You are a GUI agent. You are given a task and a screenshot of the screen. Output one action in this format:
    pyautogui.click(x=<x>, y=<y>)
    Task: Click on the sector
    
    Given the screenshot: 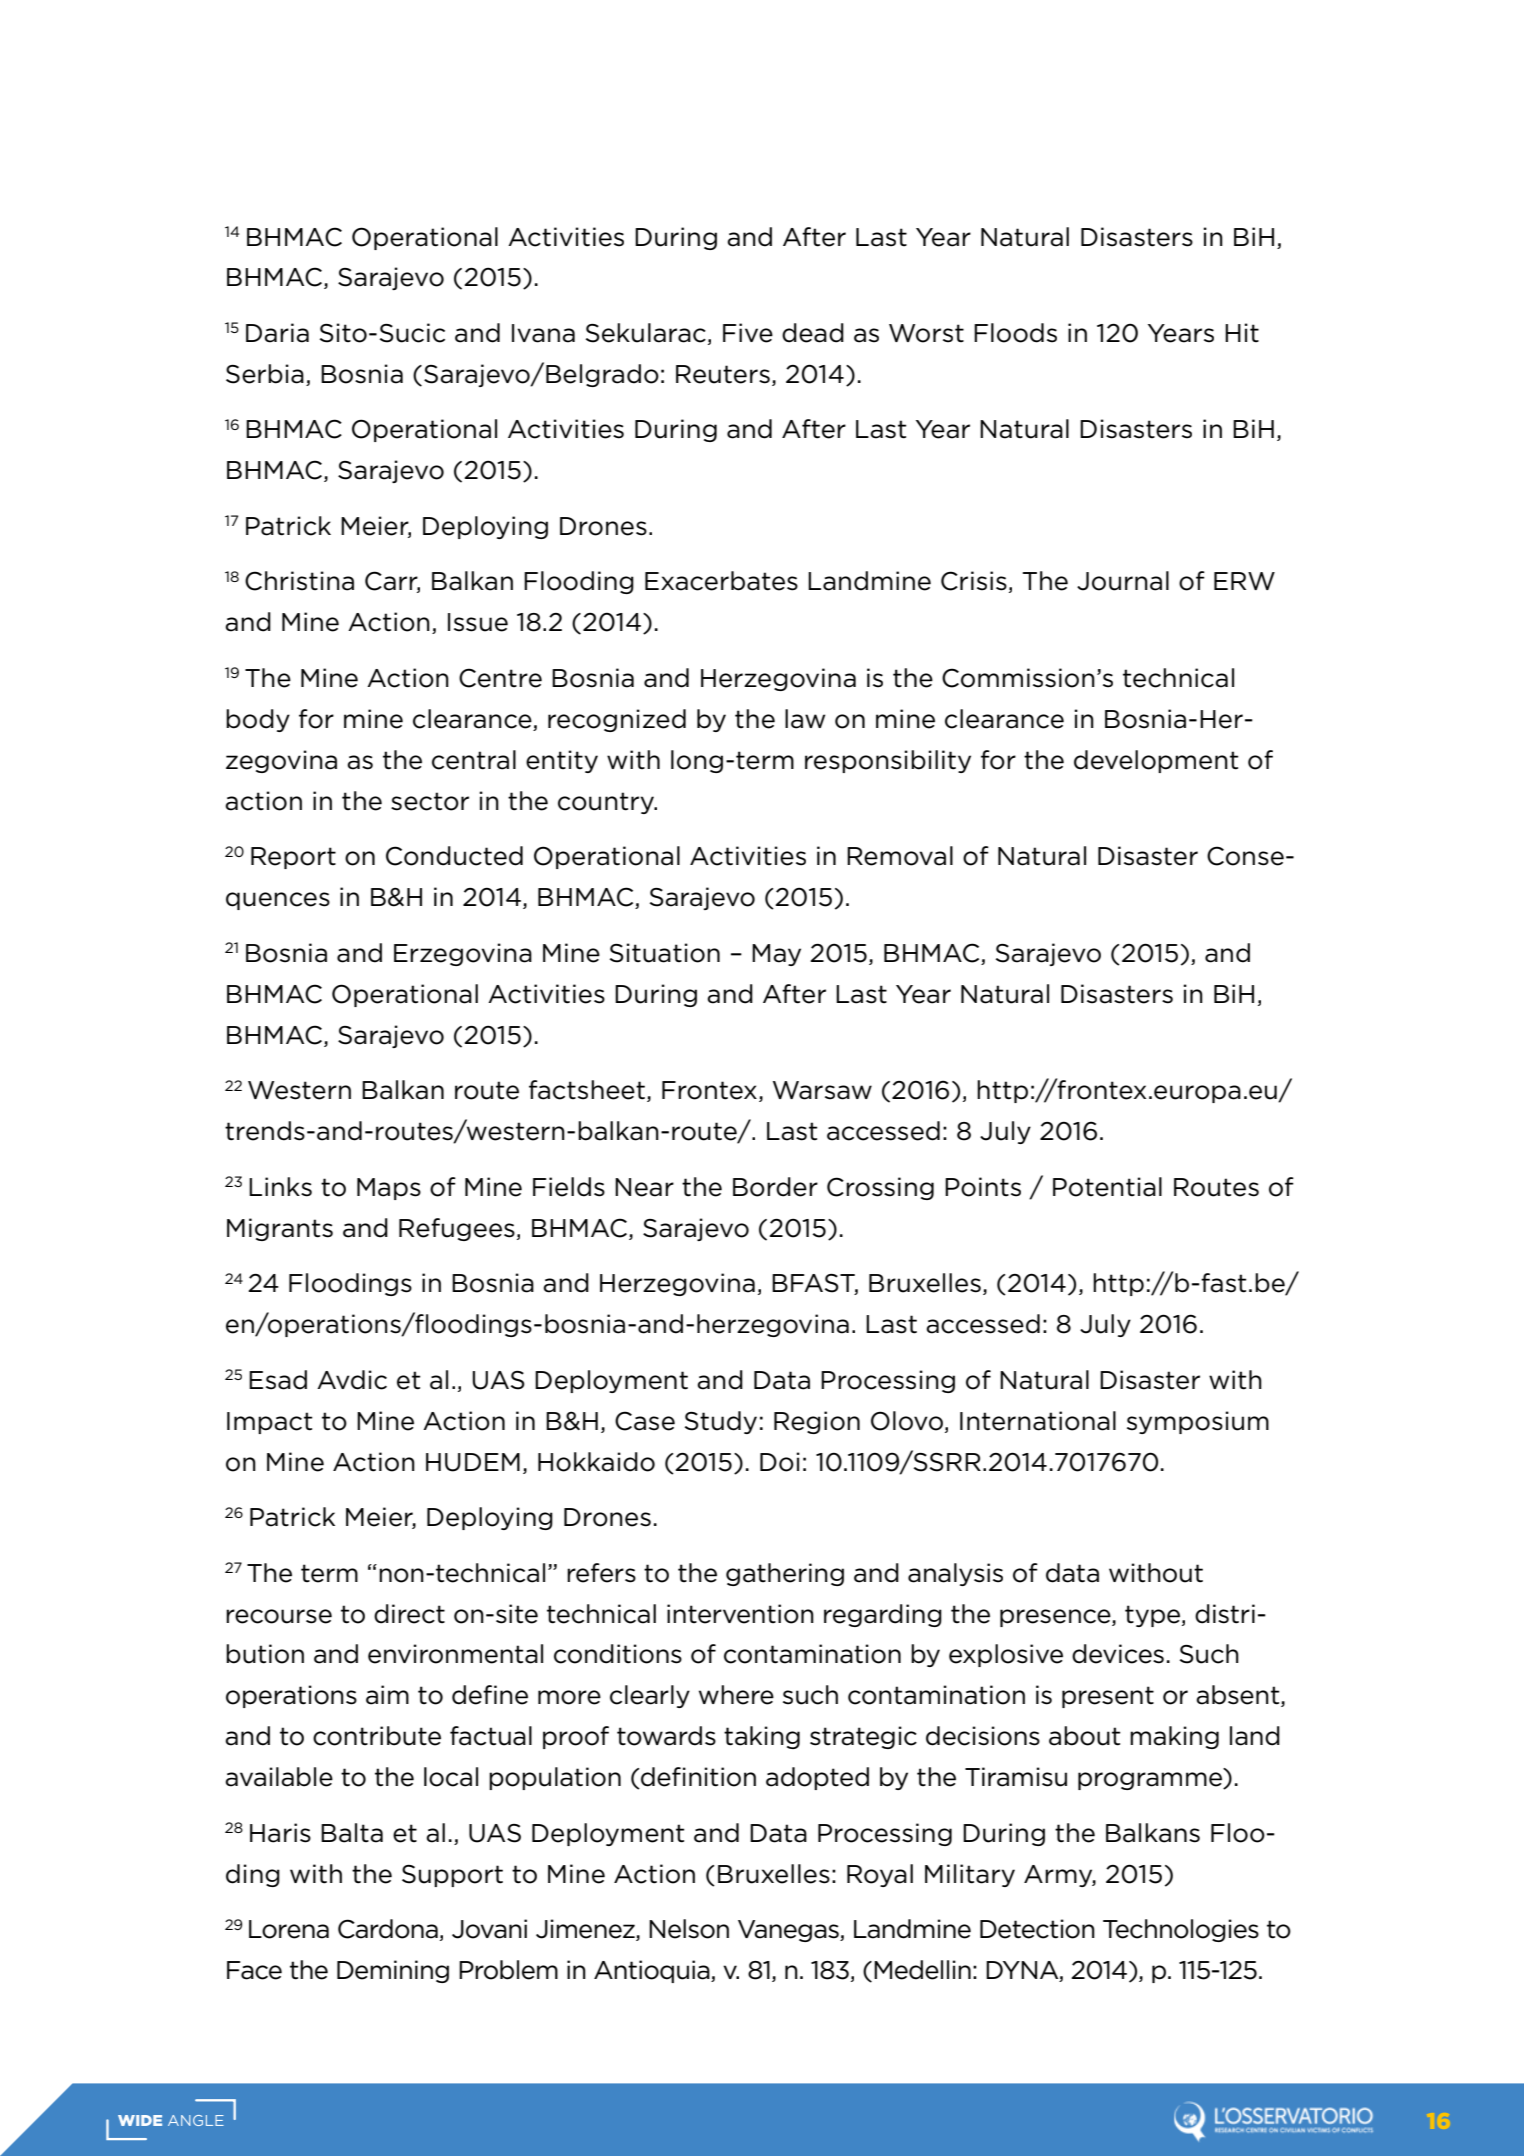 What is the action you would take?
    pyautogui.click(x=430, y=801)
